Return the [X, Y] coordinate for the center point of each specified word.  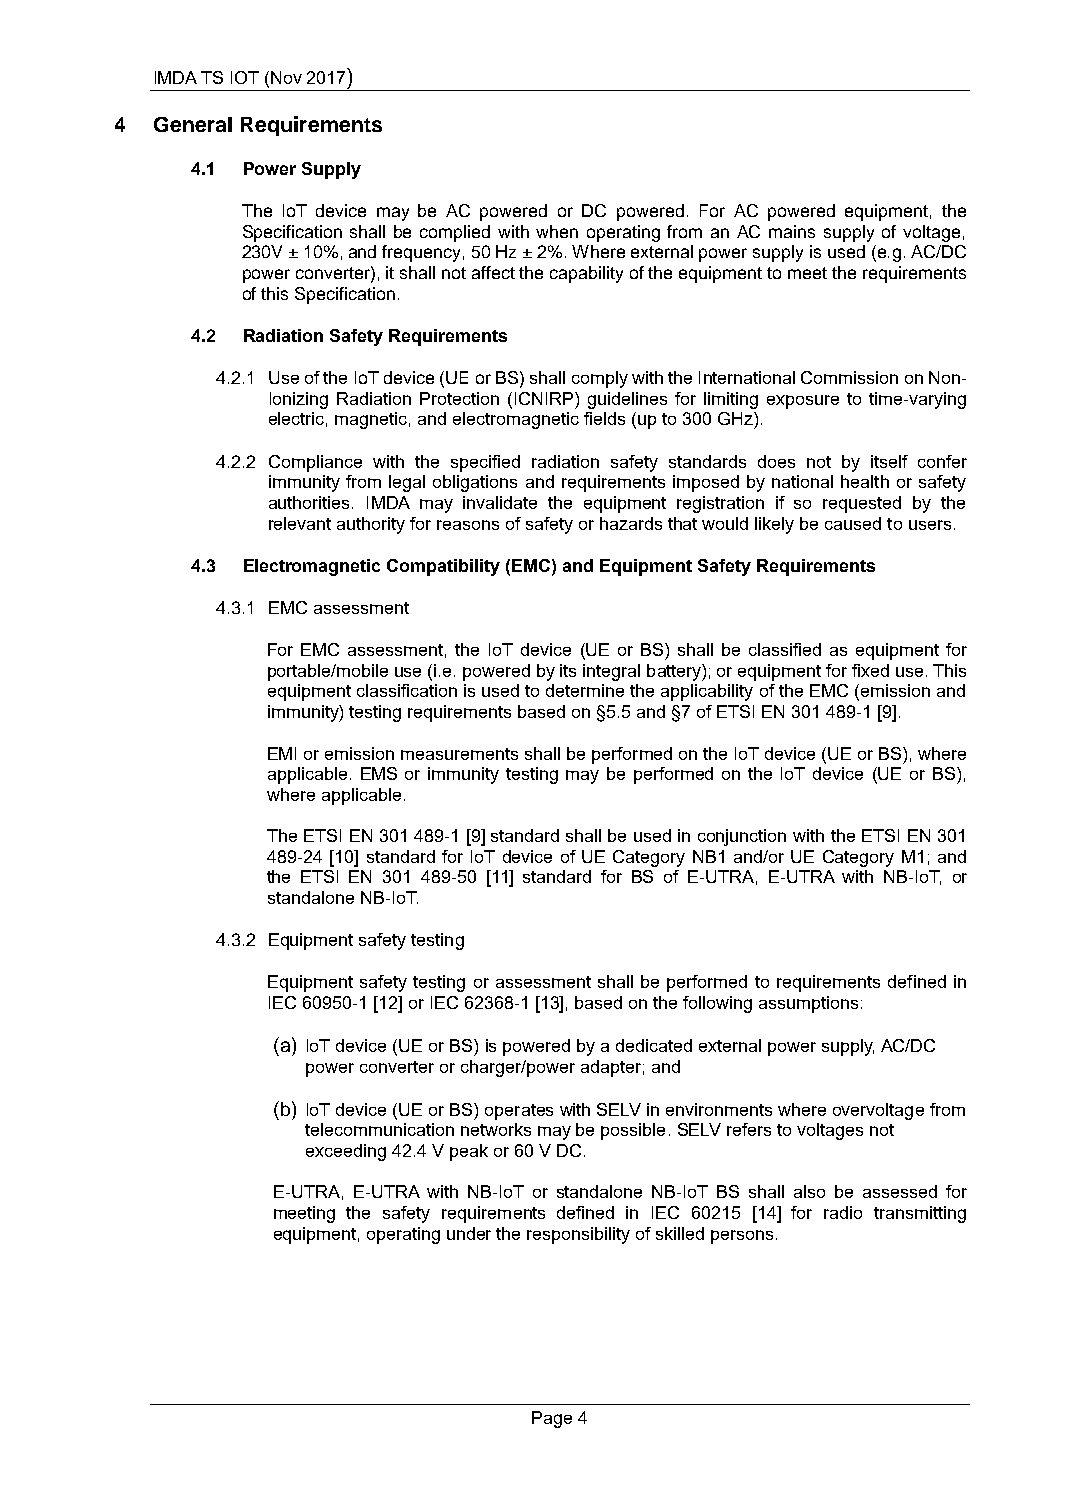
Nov [286, 77]
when [557, 231]
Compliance [315, 463]
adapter [611, 1068]
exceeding [346, 1152]
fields [604, 418]
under [469, 1233]
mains [792, 231]
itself [889, 461]
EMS [379, 773]
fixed [870, 670]
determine [585, 690]
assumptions [808, 1004]
